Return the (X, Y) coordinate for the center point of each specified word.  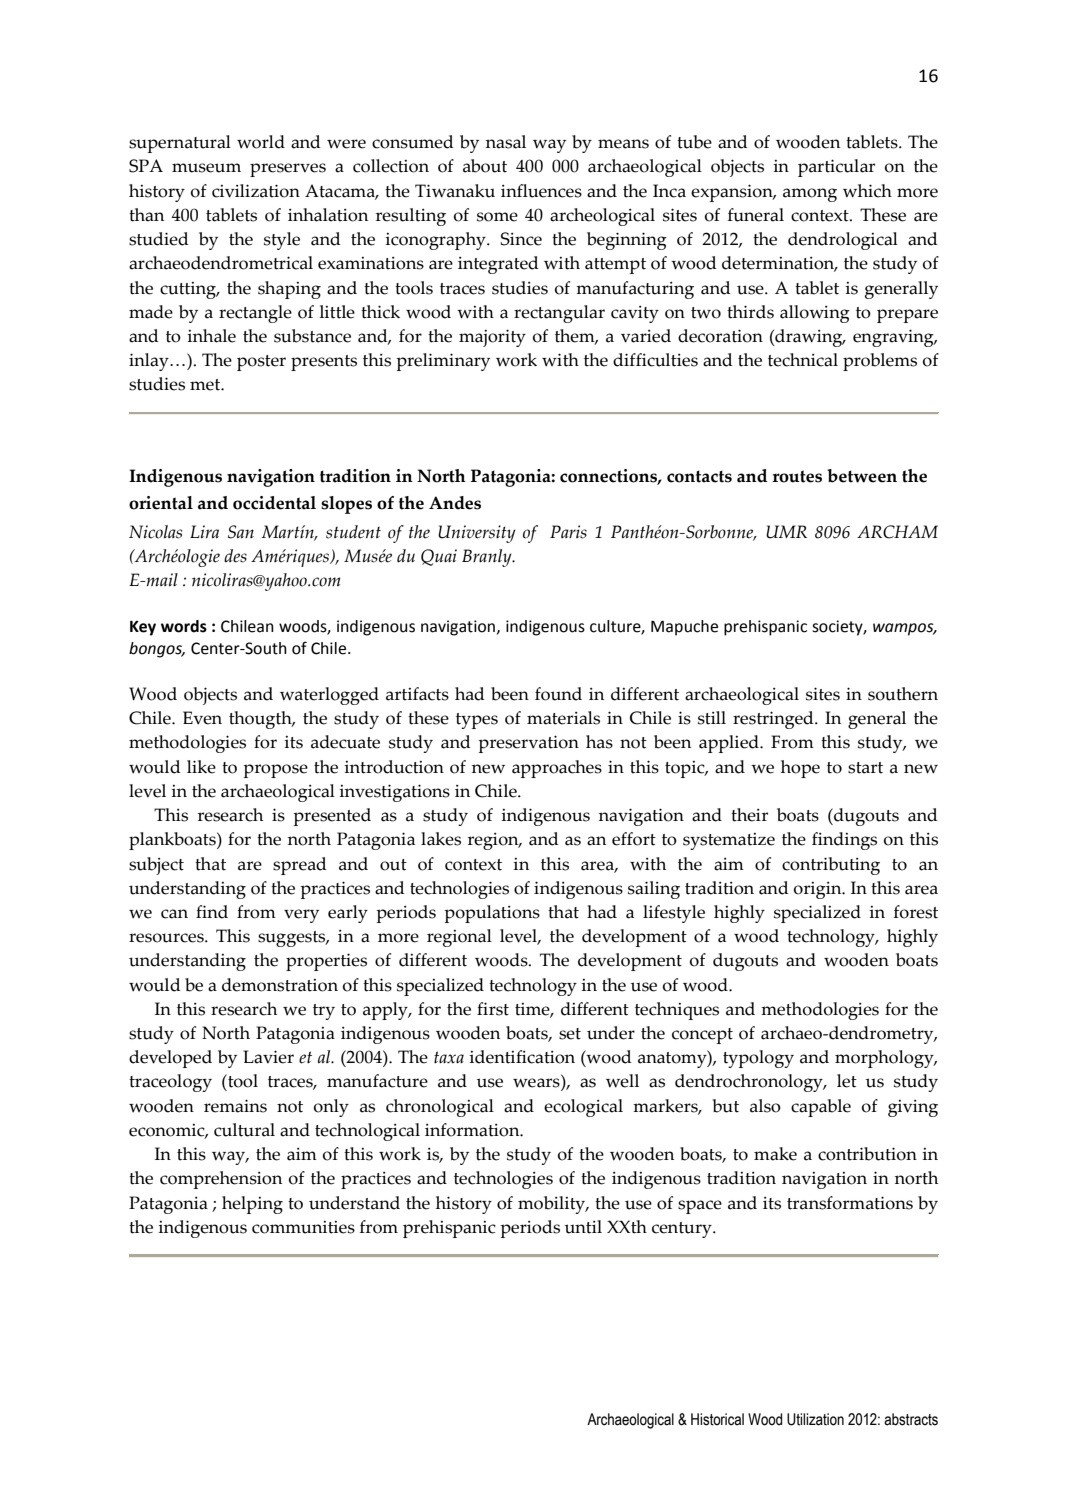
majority (492, 338)
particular (836, 168)
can (174, 914)
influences (541, 191)
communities (303, 1227)
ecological (583, 1108)
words (184, 626)
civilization (256, 191)
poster (261, 363)
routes (797, 476)
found (558, 694)
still (712, 718)
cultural (244, 1130)
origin (819, 890)
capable (821, 1108)
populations (492, 914)
